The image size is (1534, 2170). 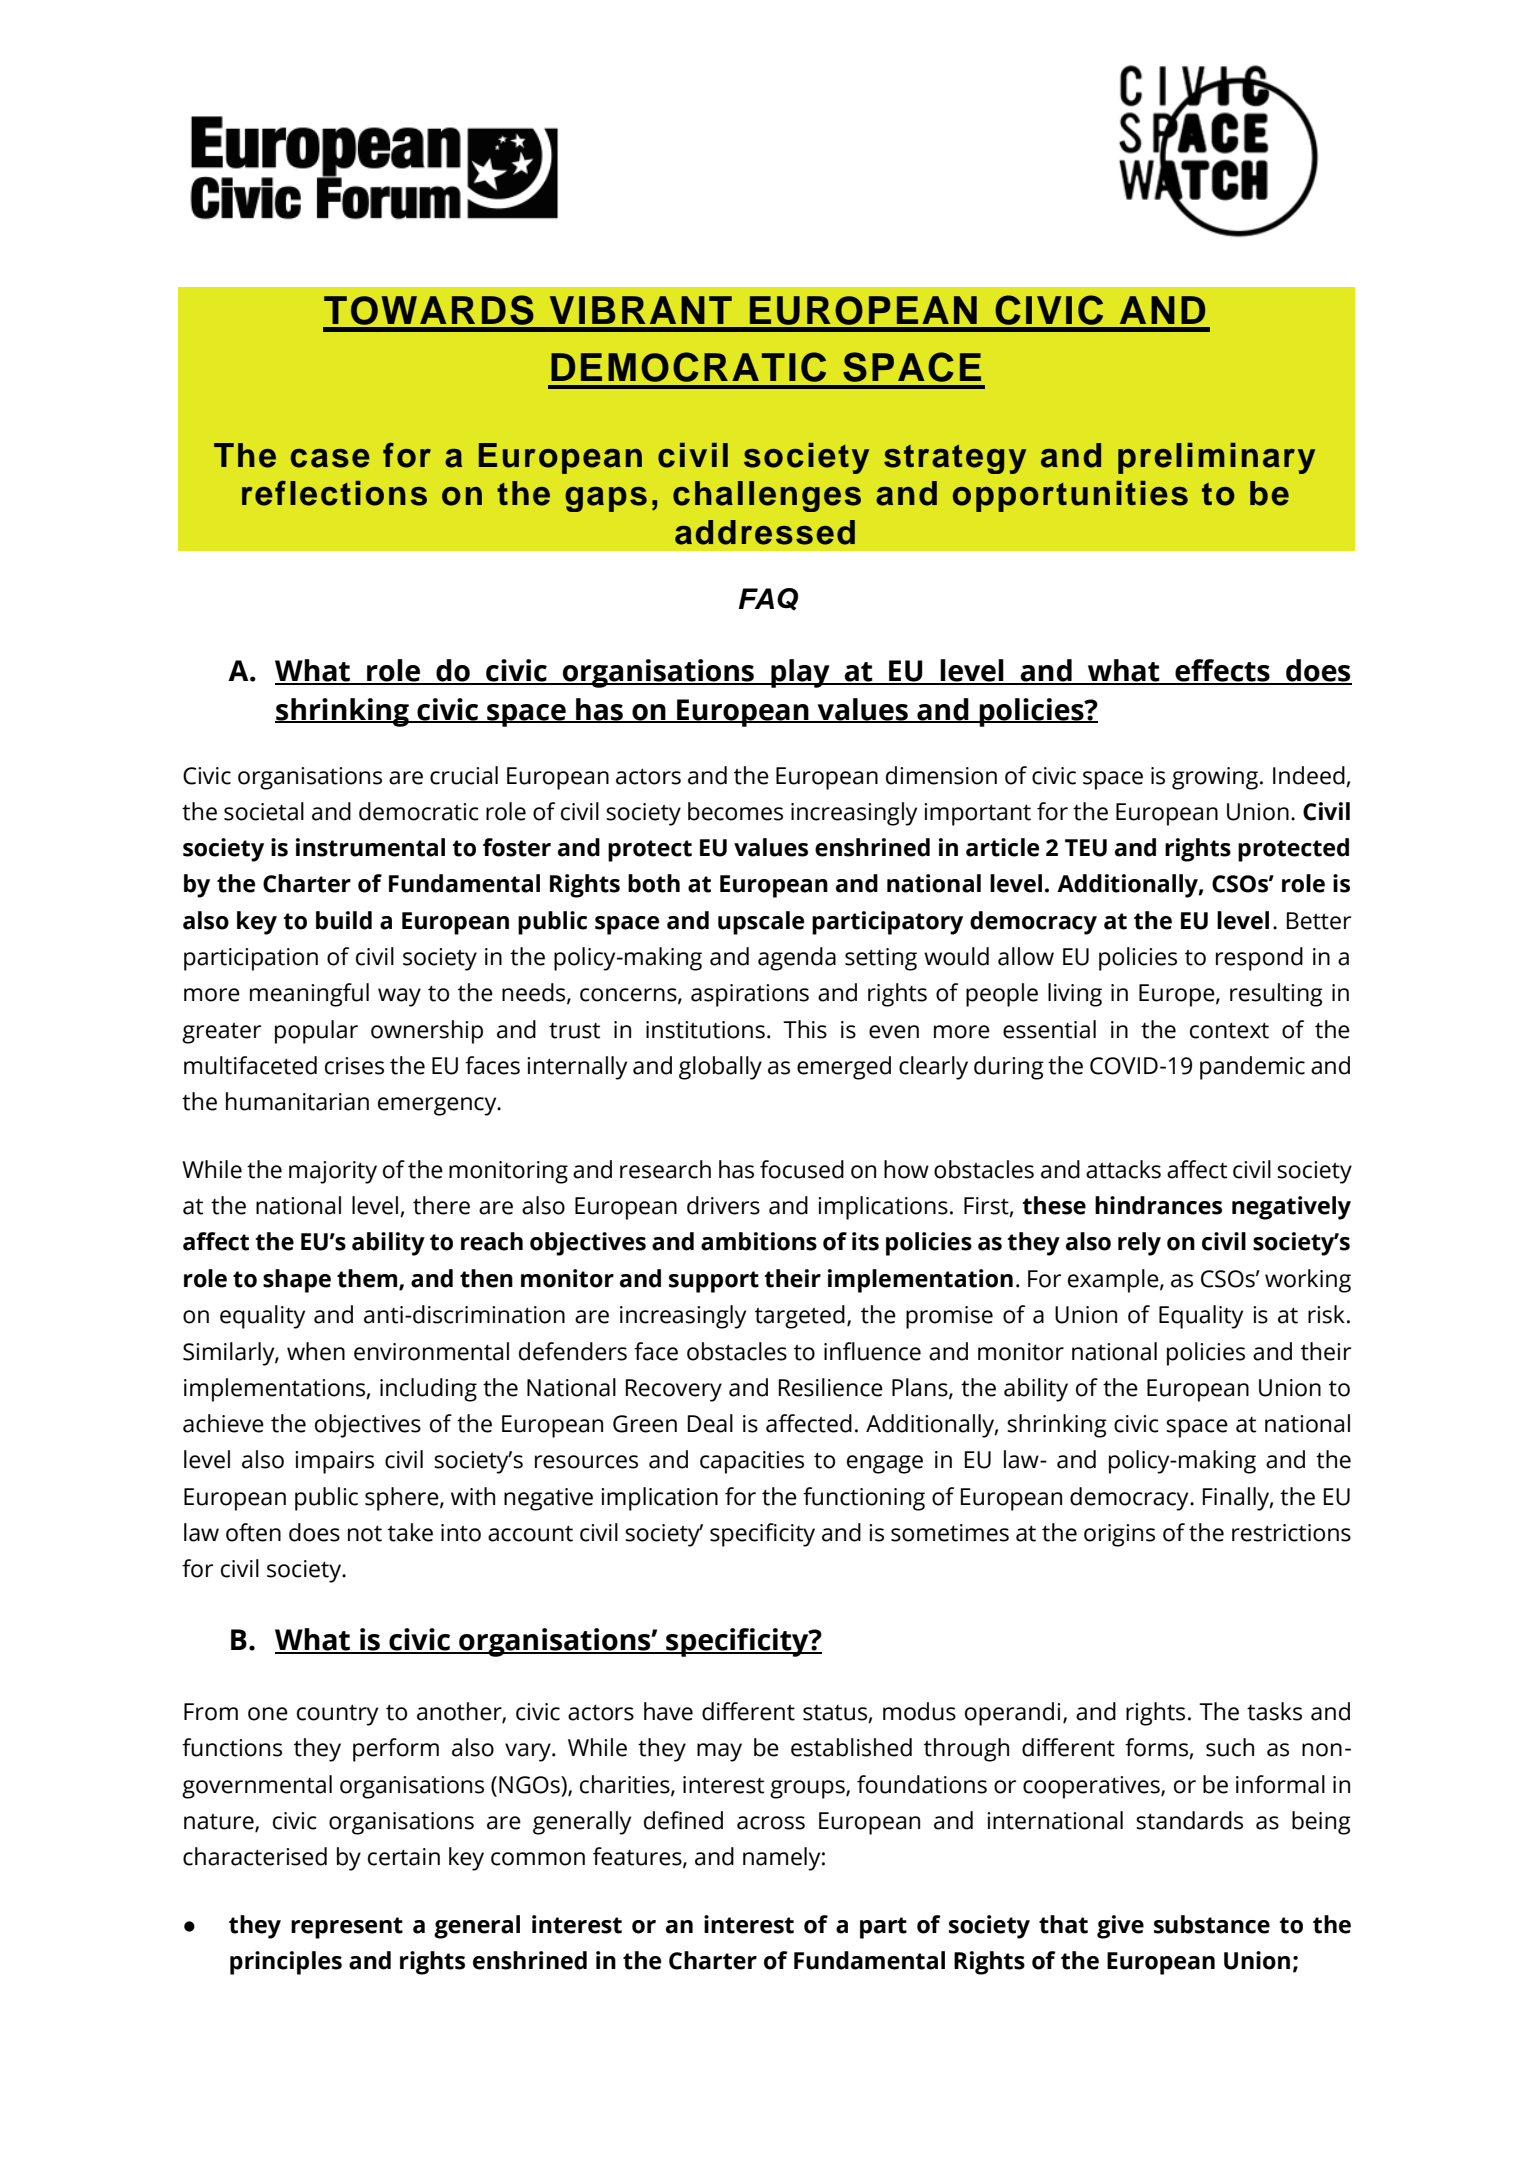 I want to click on preliminary, so click(x=1216, y=458).
